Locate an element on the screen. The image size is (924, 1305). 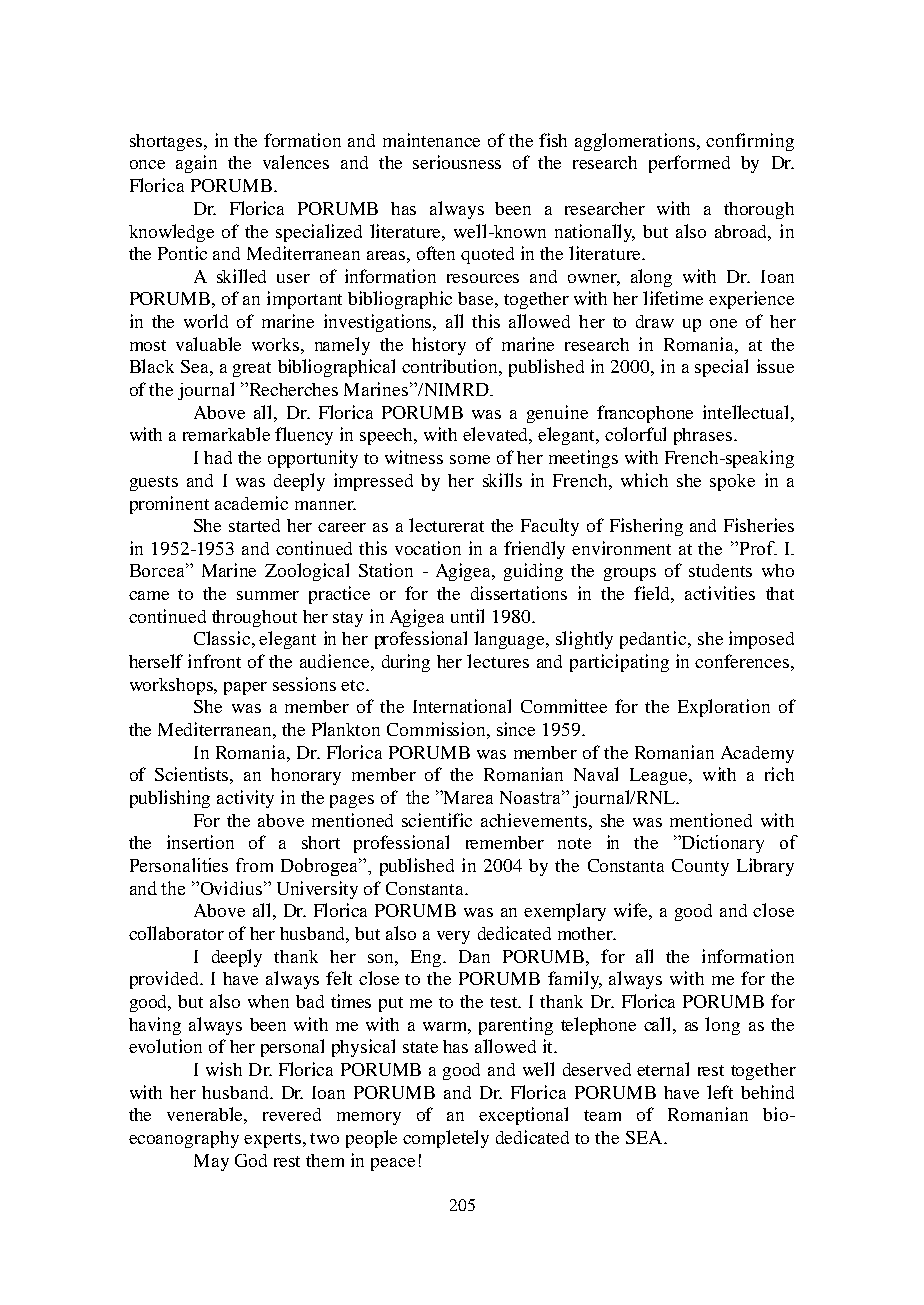
seriousness is located at coordinates (457, 162).
